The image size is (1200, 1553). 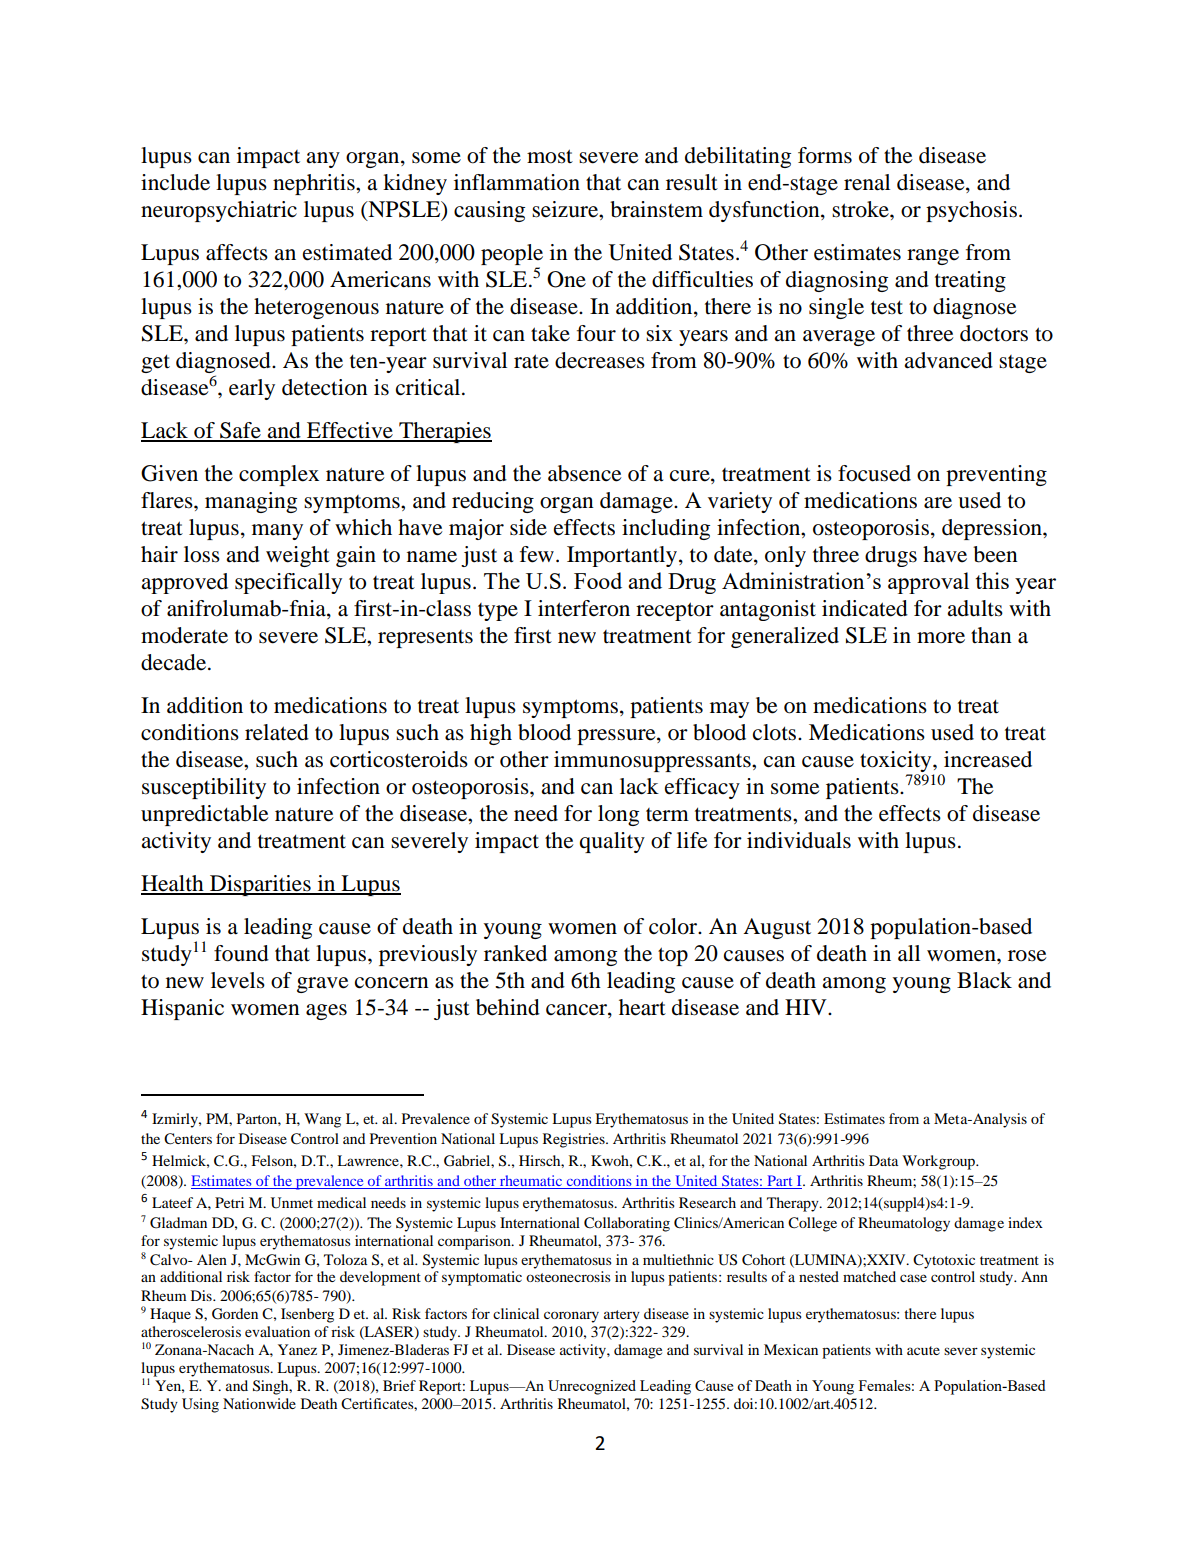 I want to click on seizure, so click(x=566, y=209).
